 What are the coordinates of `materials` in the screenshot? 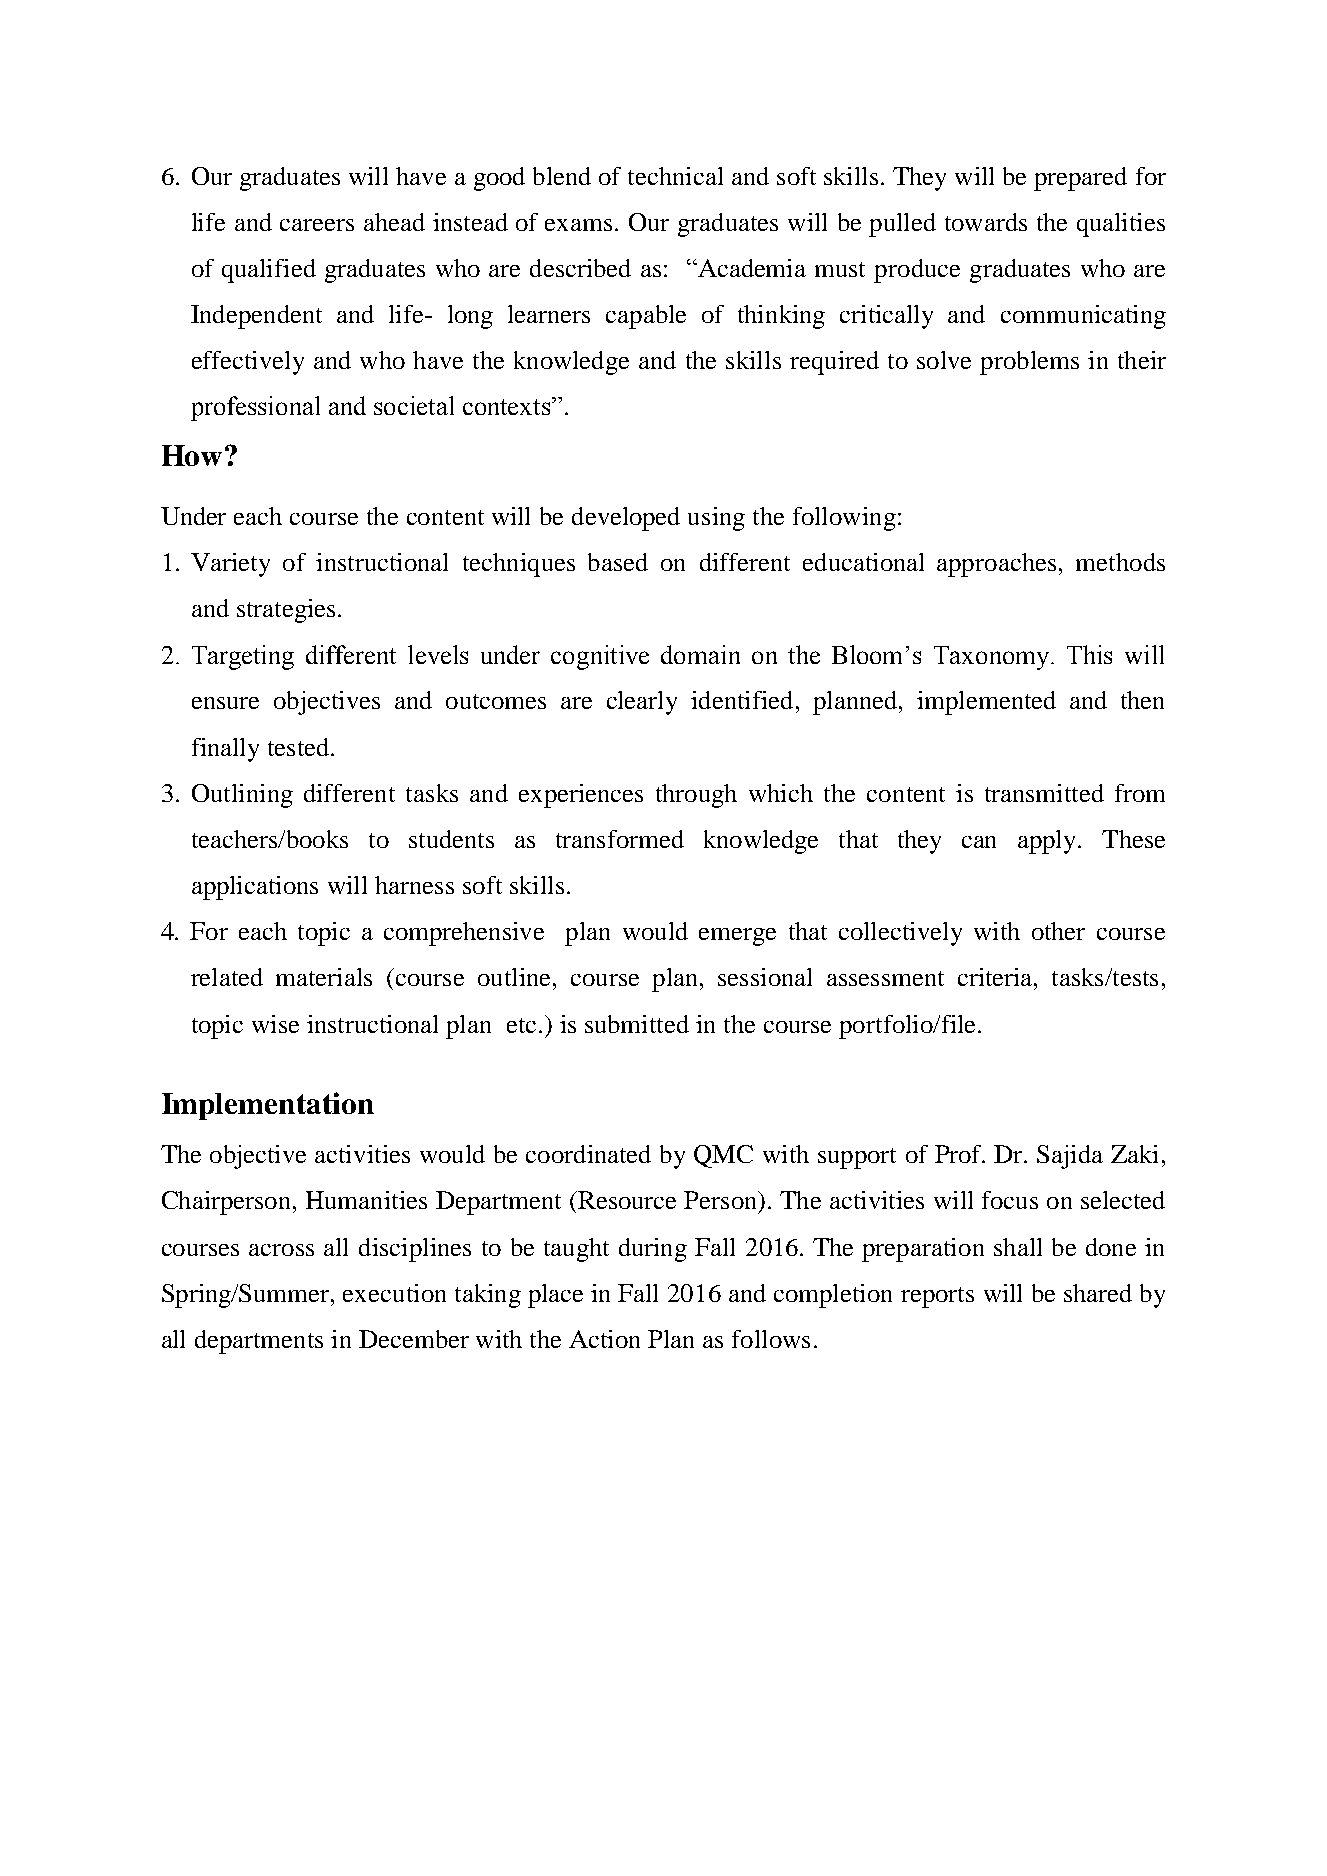 It's located at (324, 977).
